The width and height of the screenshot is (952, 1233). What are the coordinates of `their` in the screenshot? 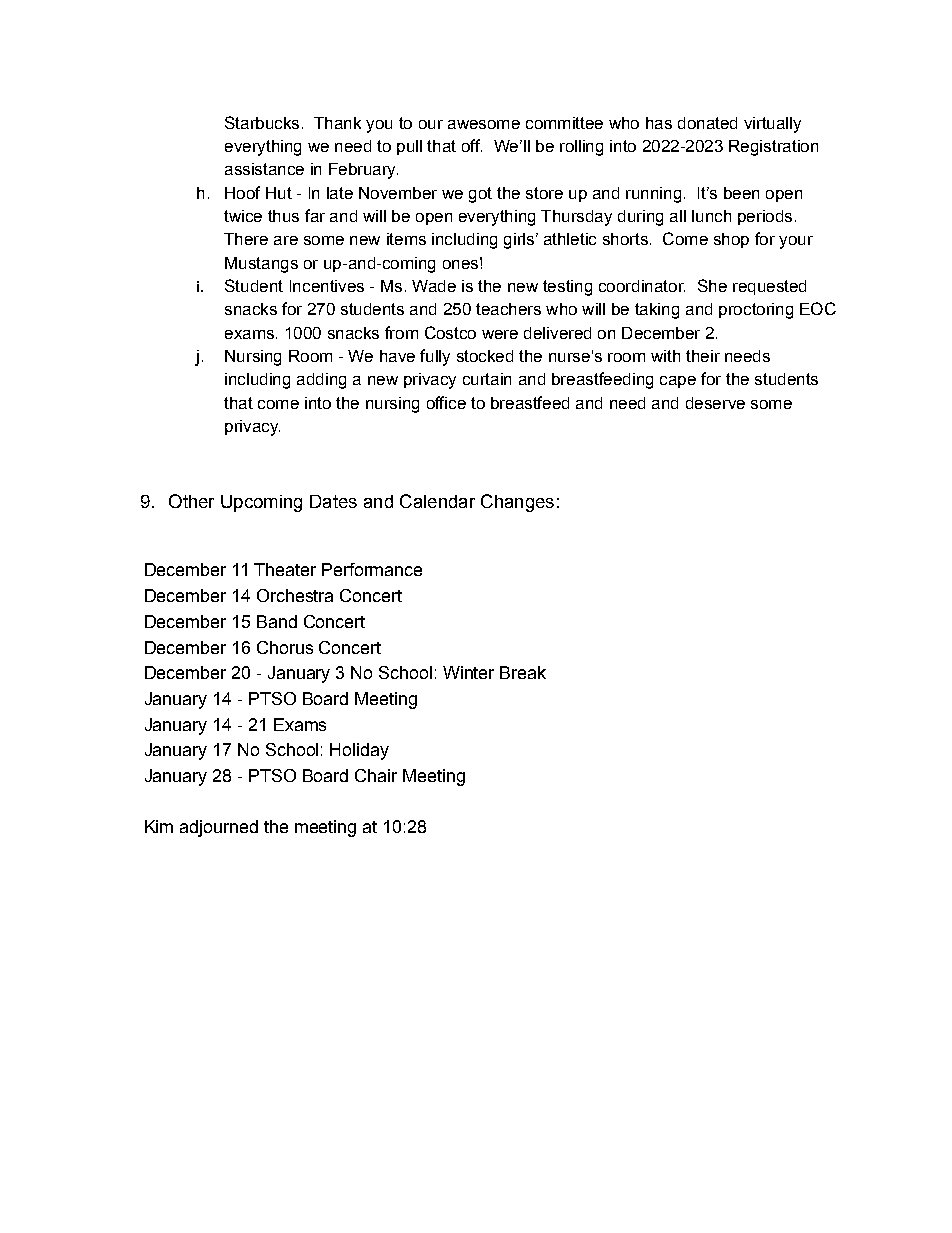 It's located at (703, 356).
